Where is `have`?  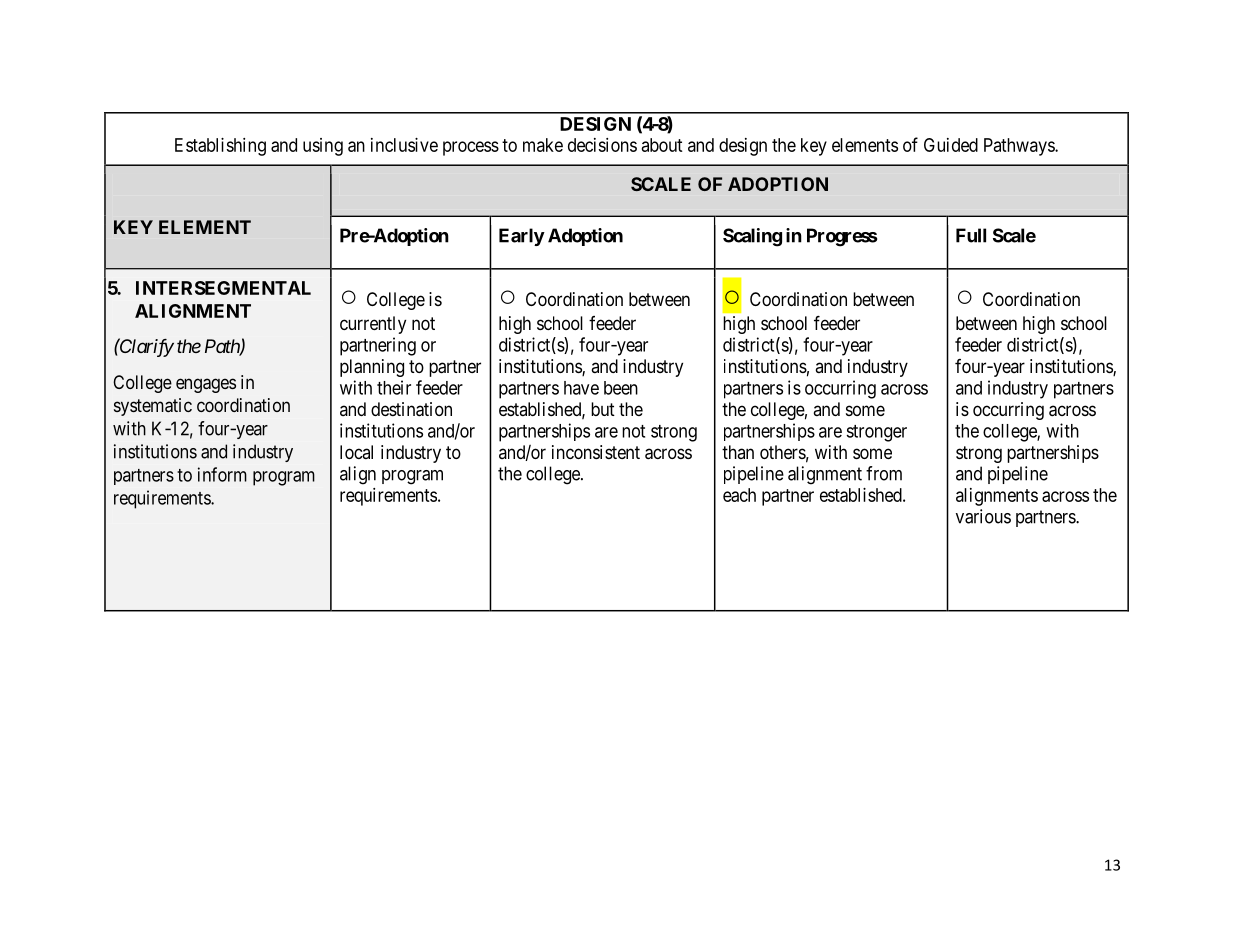
have is located at coordinates (581, 388).
